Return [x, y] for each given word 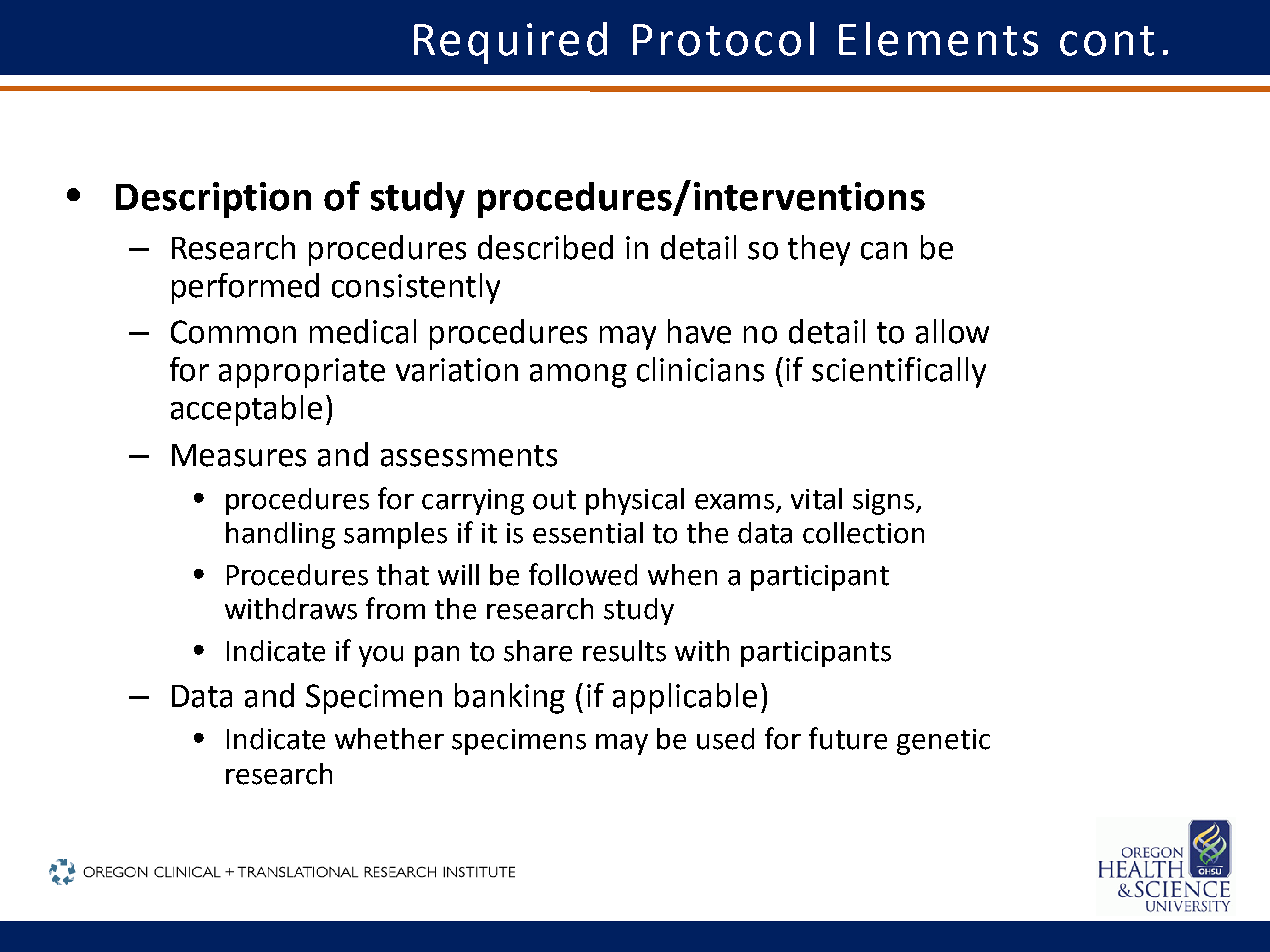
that [403, 575]
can [884, 251]
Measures [239, 455]
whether [389, 739]
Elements [938, 39]
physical [635, 501]
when [682, 575]
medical [363, 331]
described [545, 247]
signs [885, 502]
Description [213, 200]
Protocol [723, 39]
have [699, 331]
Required [510, 43]
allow [952, 331]
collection [863, 533]
